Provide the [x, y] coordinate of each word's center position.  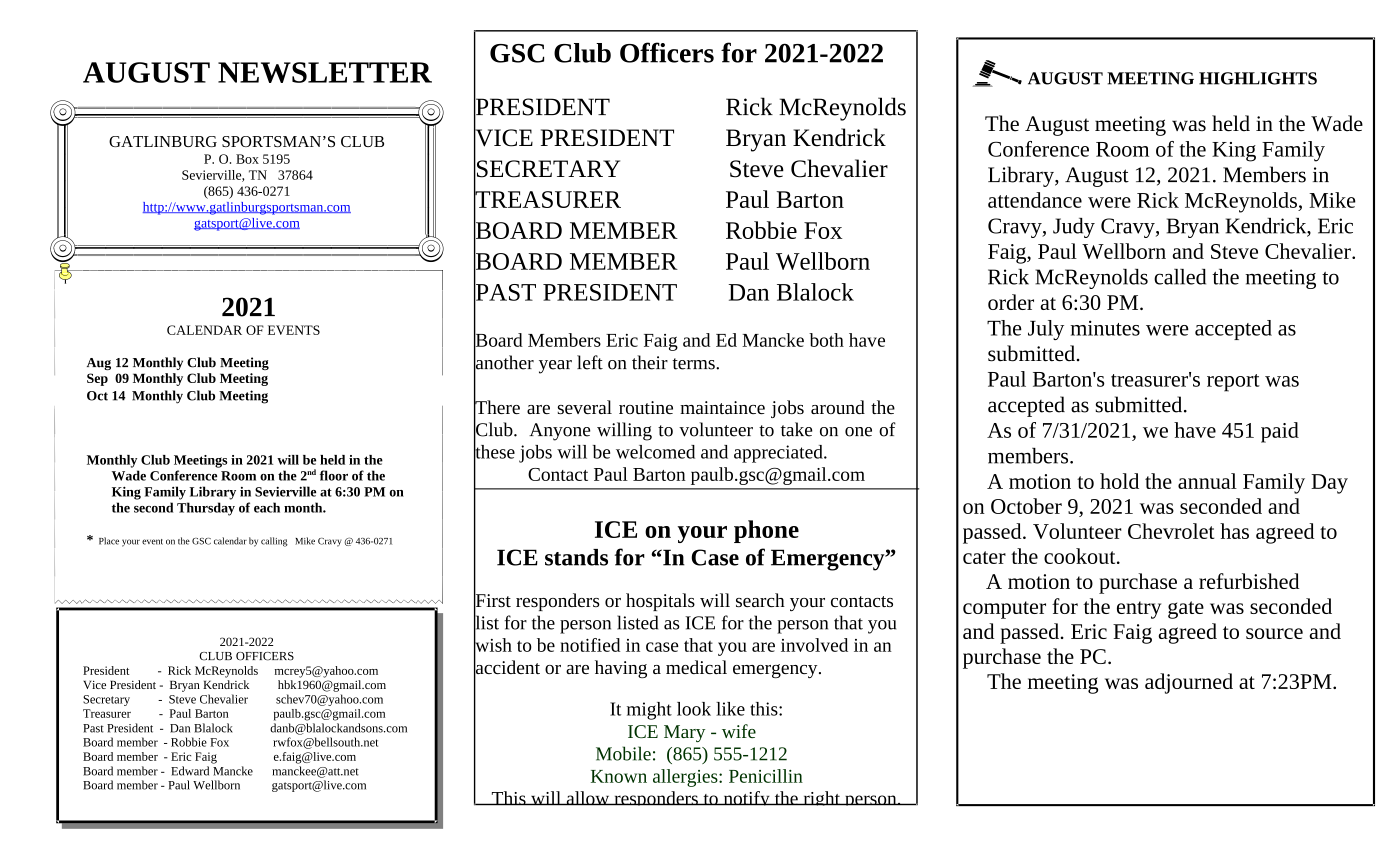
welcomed [655, 452]
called [1180, 277]
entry [1139, 610]
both [826, 340]
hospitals [660, 602]
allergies [686, 778]
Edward [190, 771]
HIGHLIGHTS [1258, 78]
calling [274, 542]
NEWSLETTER [325, 72]
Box [247, 159]
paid [1280, 432]
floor [334, 475]
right [821, 798]
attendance [1035, 200]
